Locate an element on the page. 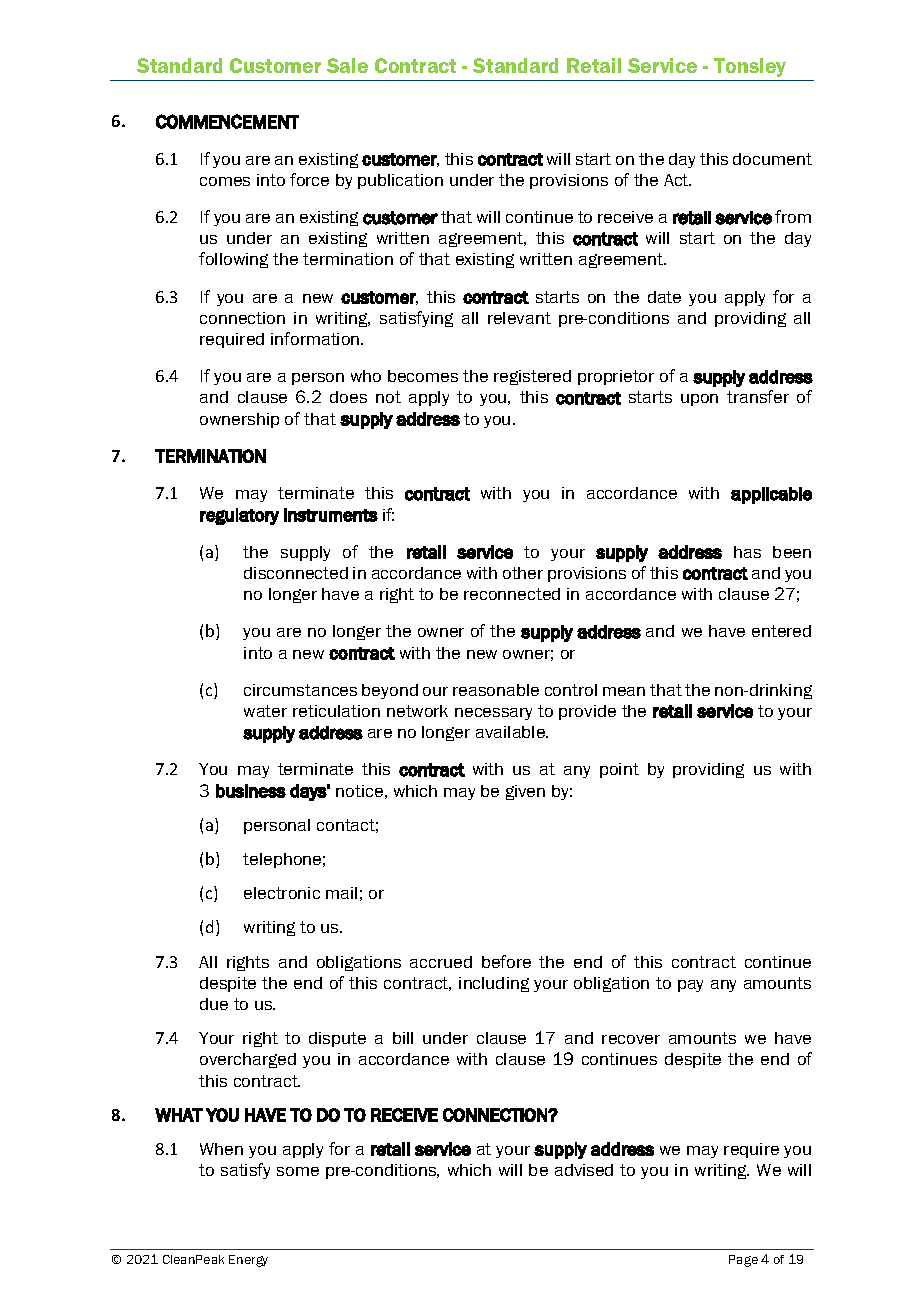 The height and width of the page is (1308, 924). document is located at coordinates (772, 159).
